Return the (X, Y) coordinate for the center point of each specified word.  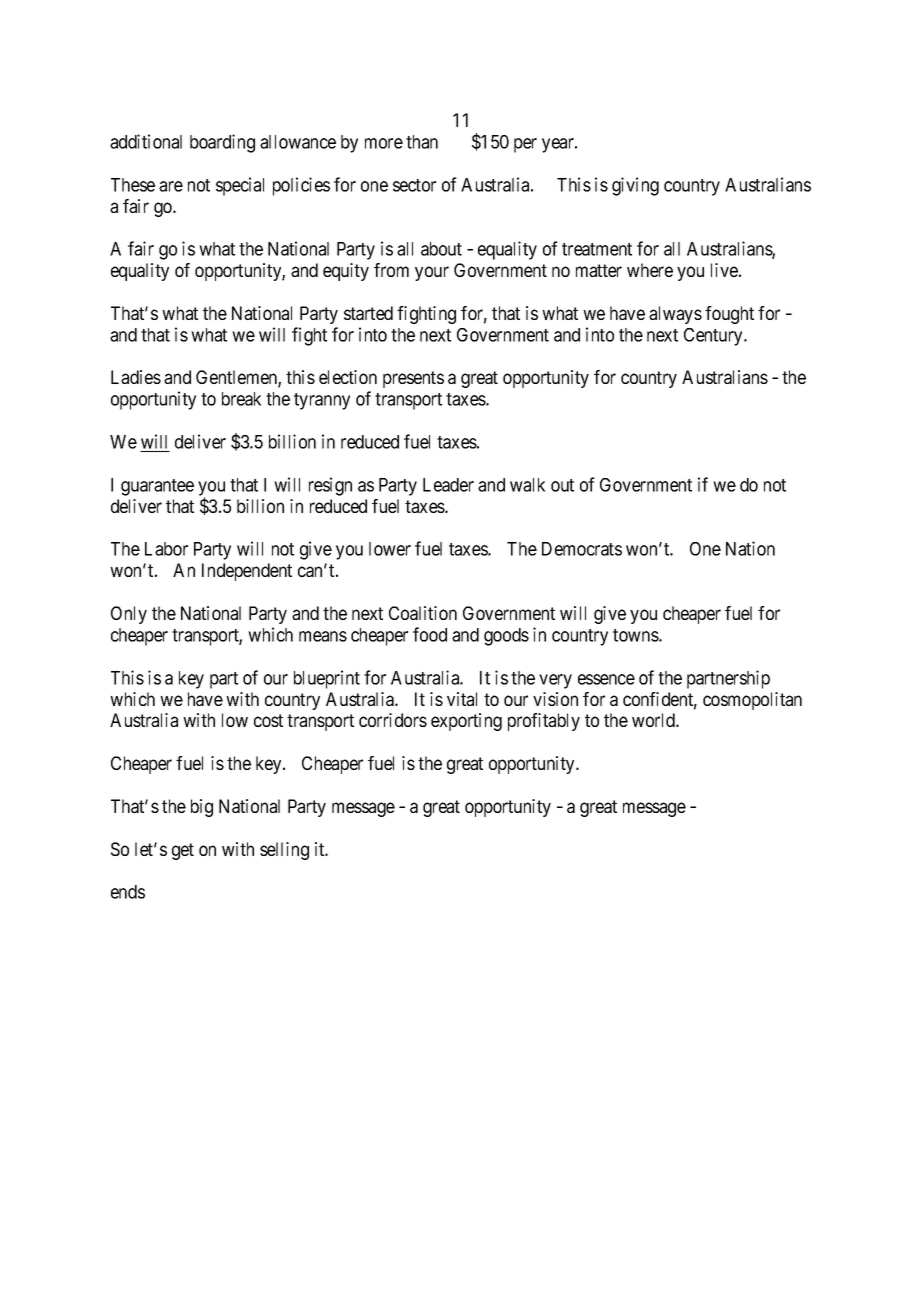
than (422, 142)
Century (714, 337)
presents (413, 379)
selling (284, 851)
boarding (222, 143)
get (183, 851)
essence (606, 679)
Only (129, 615)
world (654, 720)
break (241, 399)
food (430, 634)
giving (635, 186)
